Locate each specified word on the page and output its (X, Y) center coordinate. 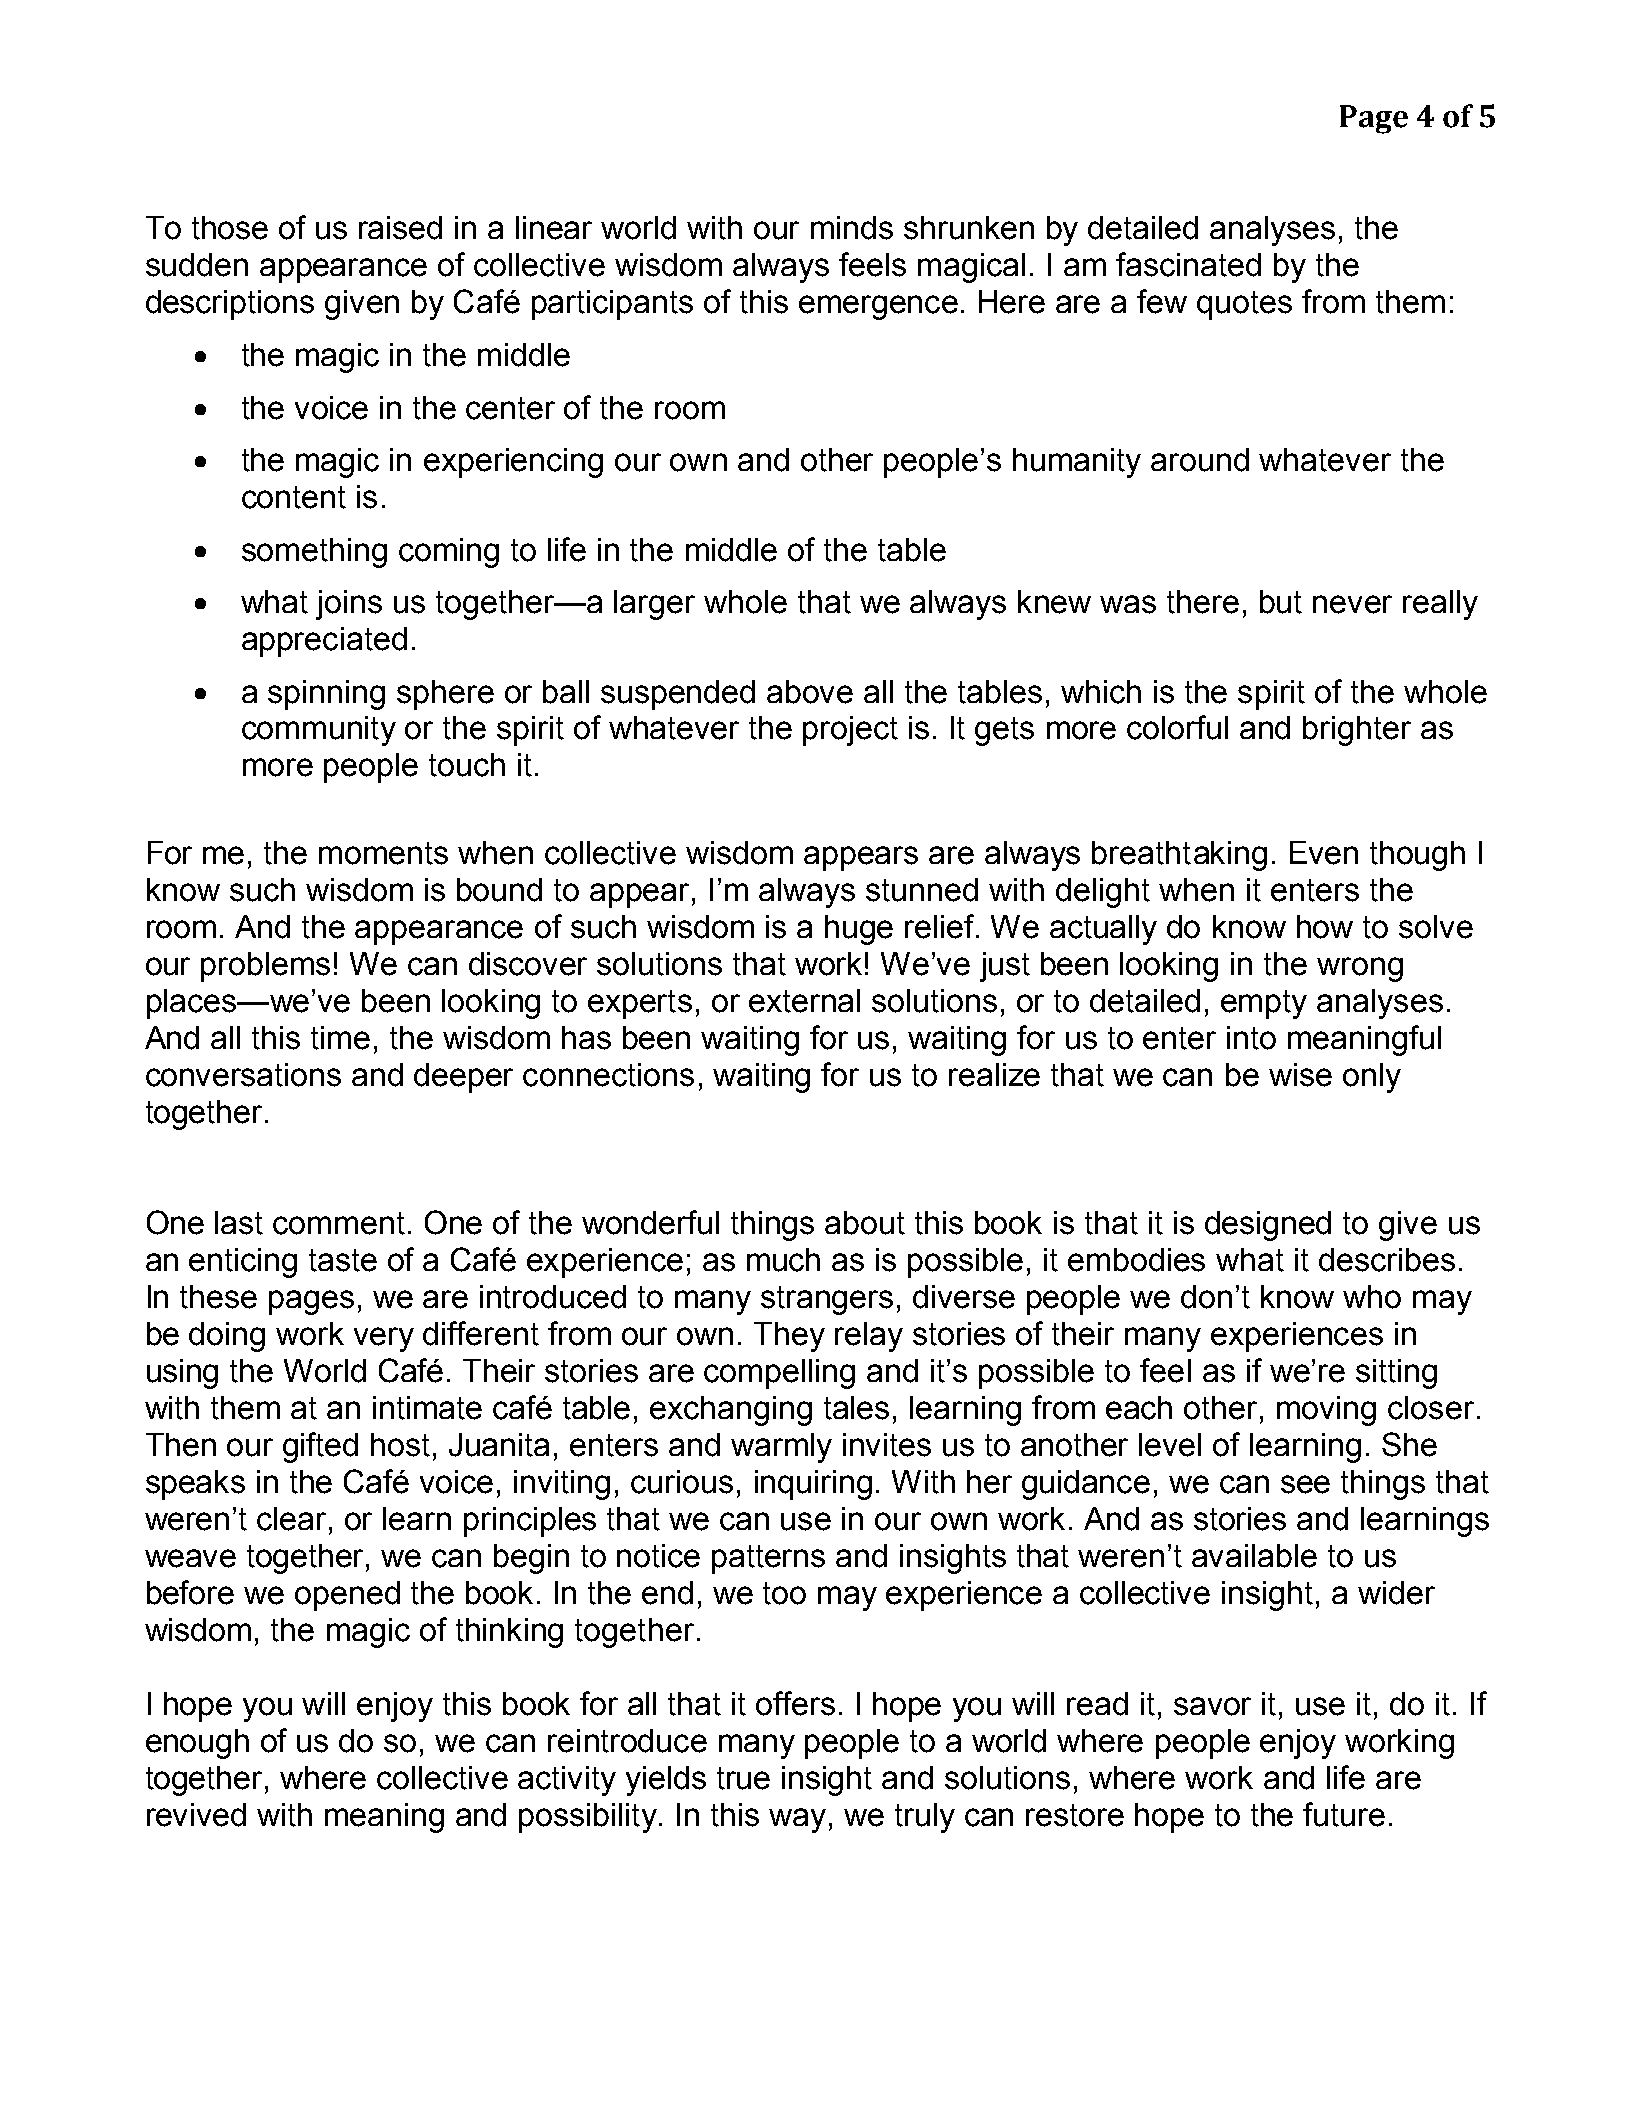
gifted (320, 1447)
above (810, 692)
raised (400, 228)
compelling (779, 1374)
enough (197, 1744)
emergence (878, 307)
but (1281, 602)
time (340, 1038)
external (804, 1001)
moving (1326, 1411)
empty (1264, 1004)
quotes (1244, 305)
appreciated (324, 642)
